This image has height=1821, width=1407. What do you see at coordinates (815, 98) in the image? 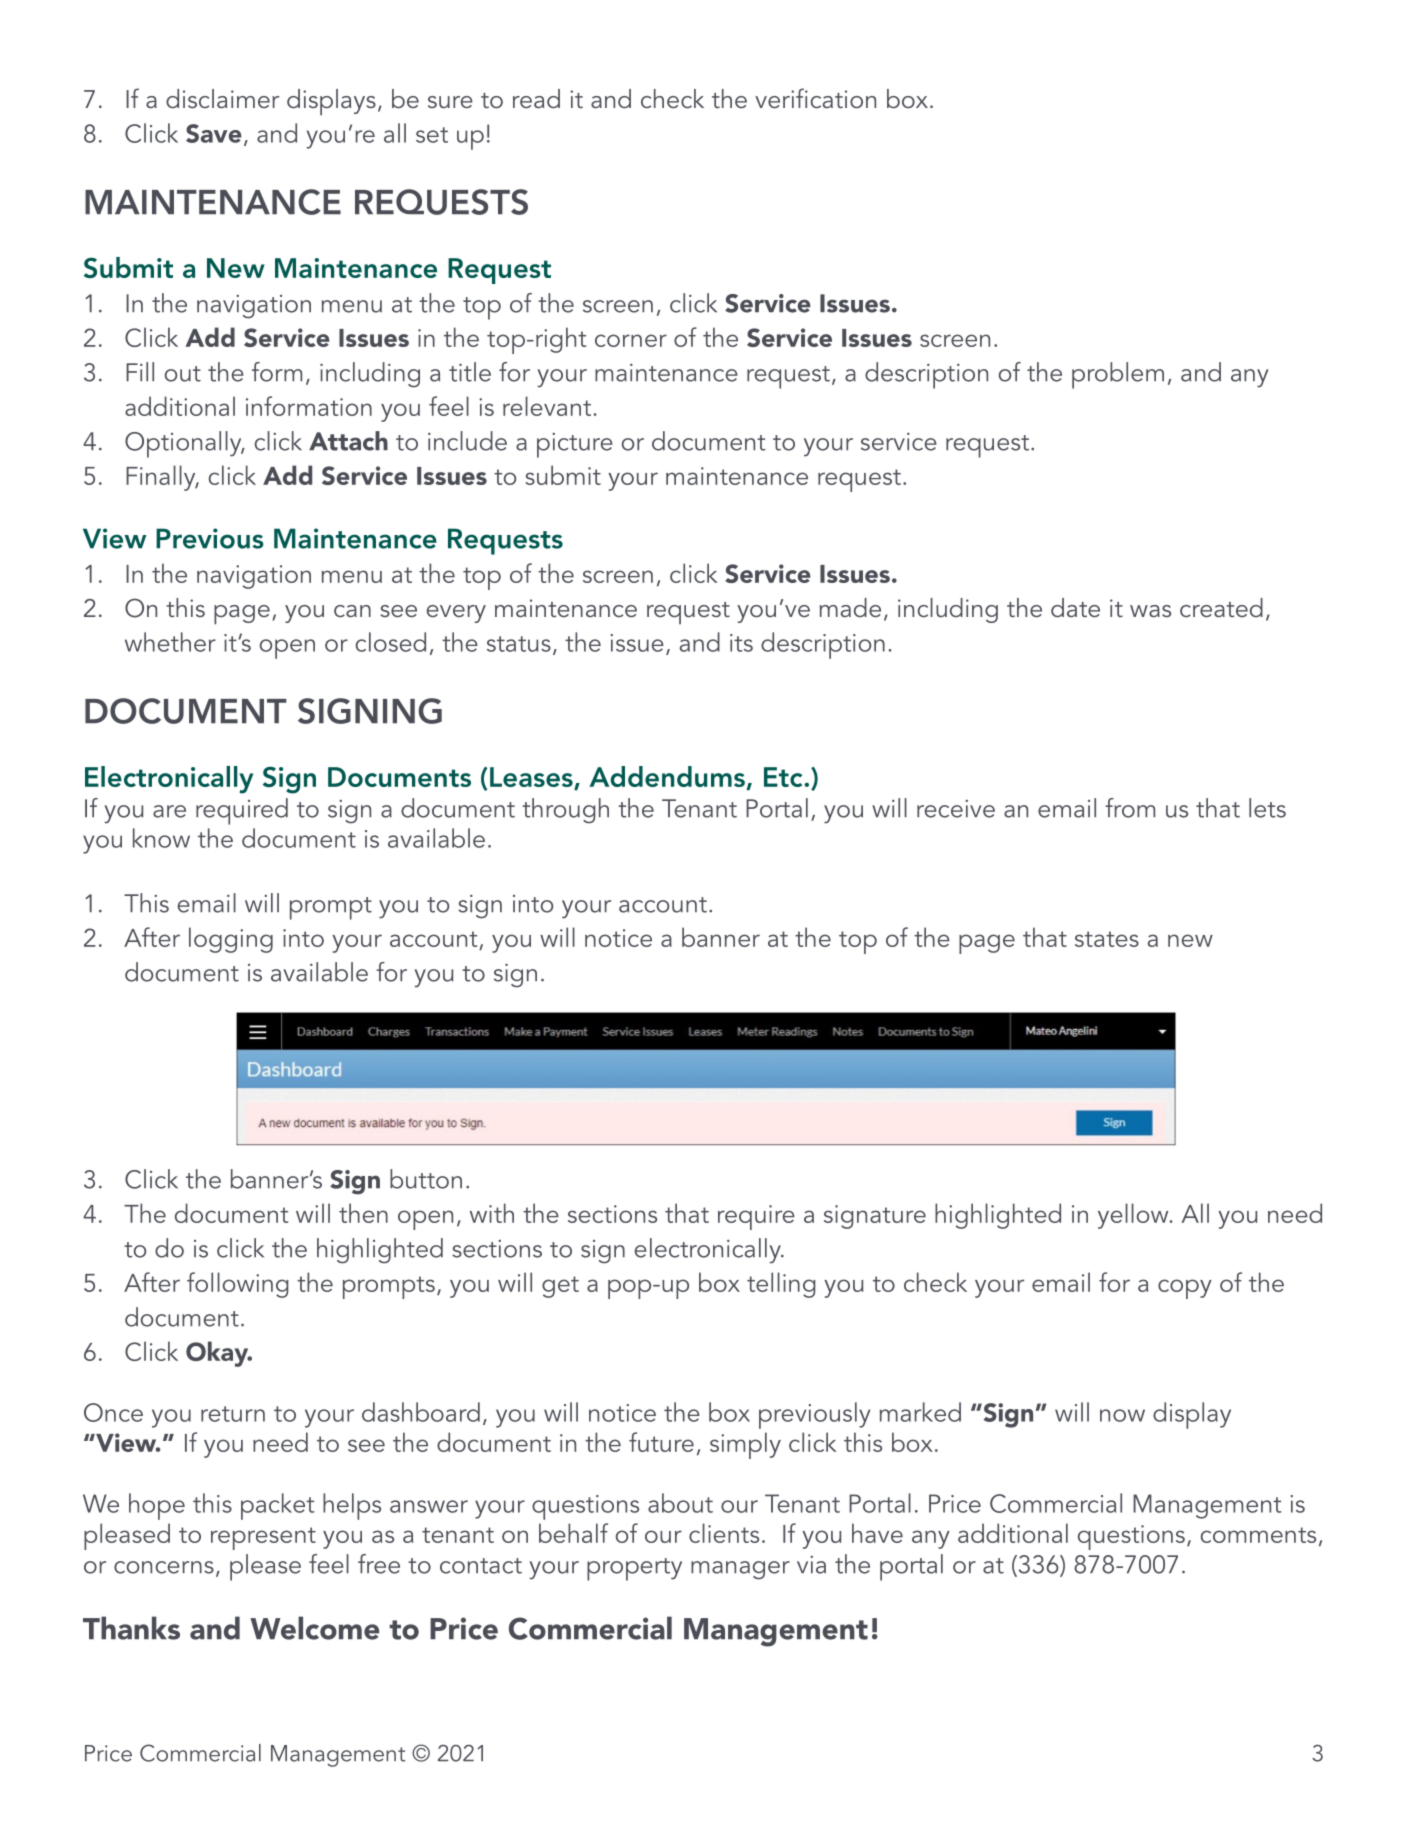
I see `verification` at bounding box center [815, 98].
